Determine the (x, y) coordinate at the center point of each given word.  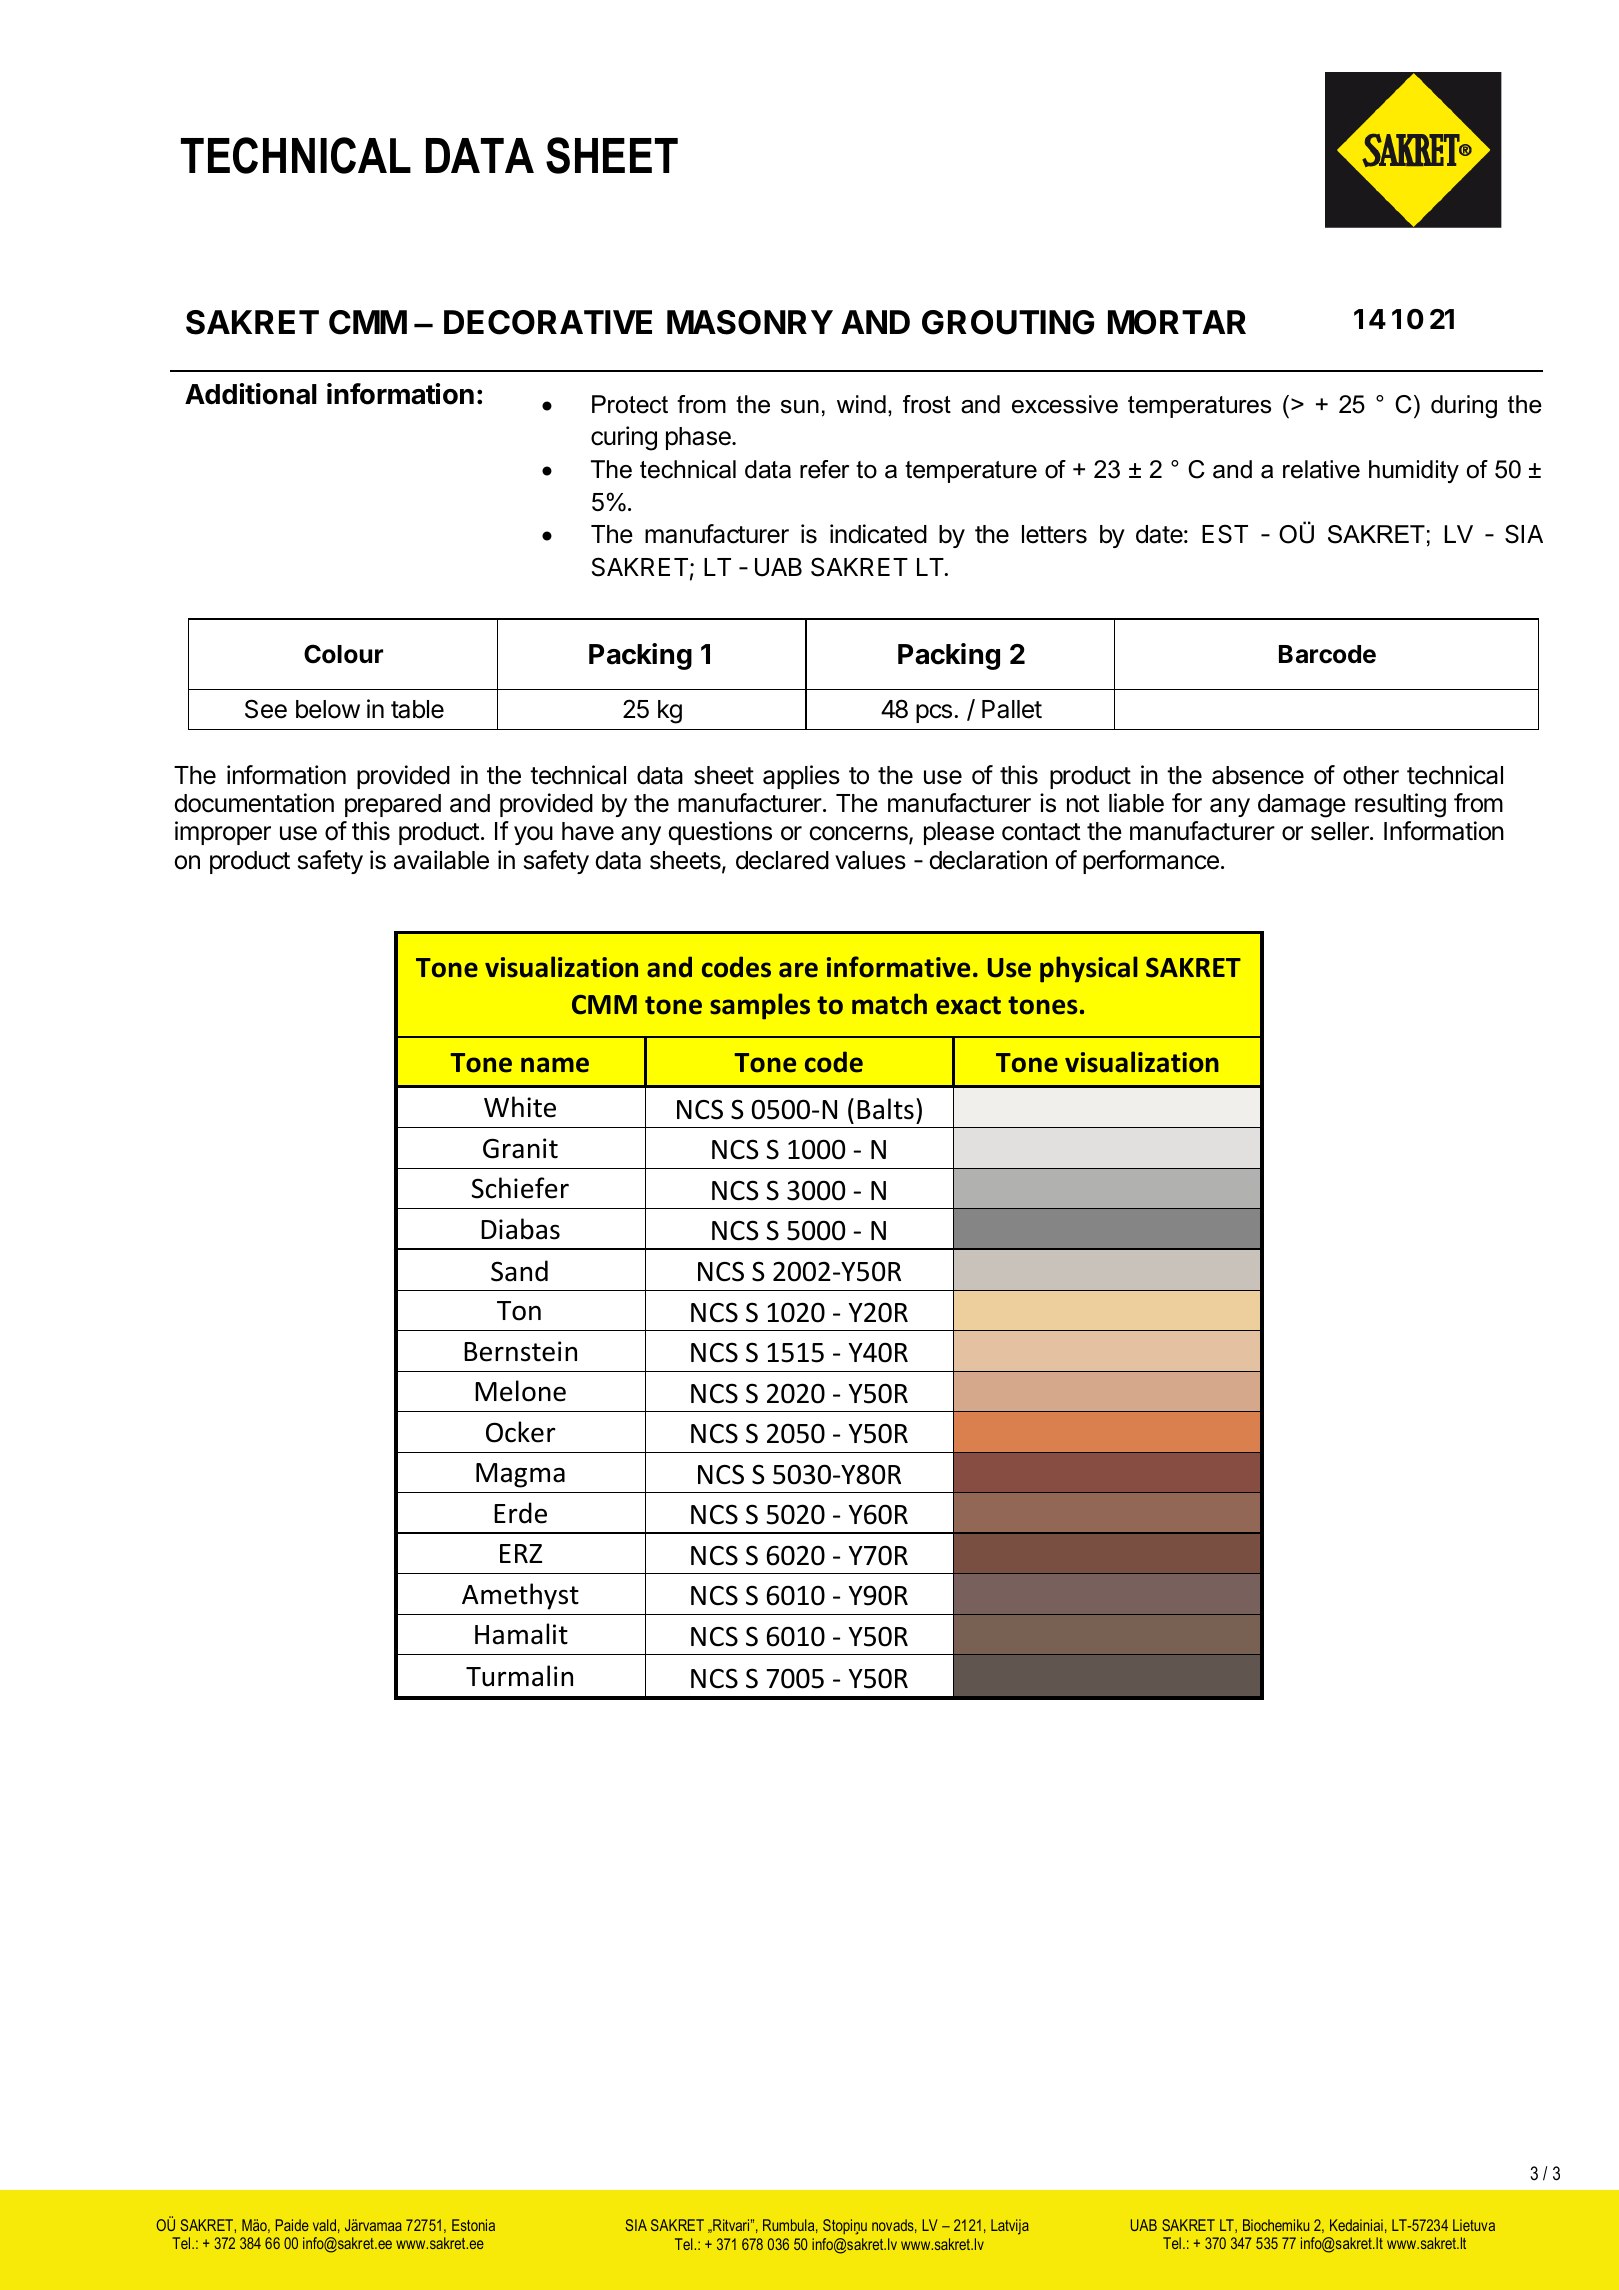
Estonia (473, 2225)
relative (1321, 469)
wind (861, 404)
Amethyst (520, 1596)
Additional (251, 394)
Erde (520, 1513)
